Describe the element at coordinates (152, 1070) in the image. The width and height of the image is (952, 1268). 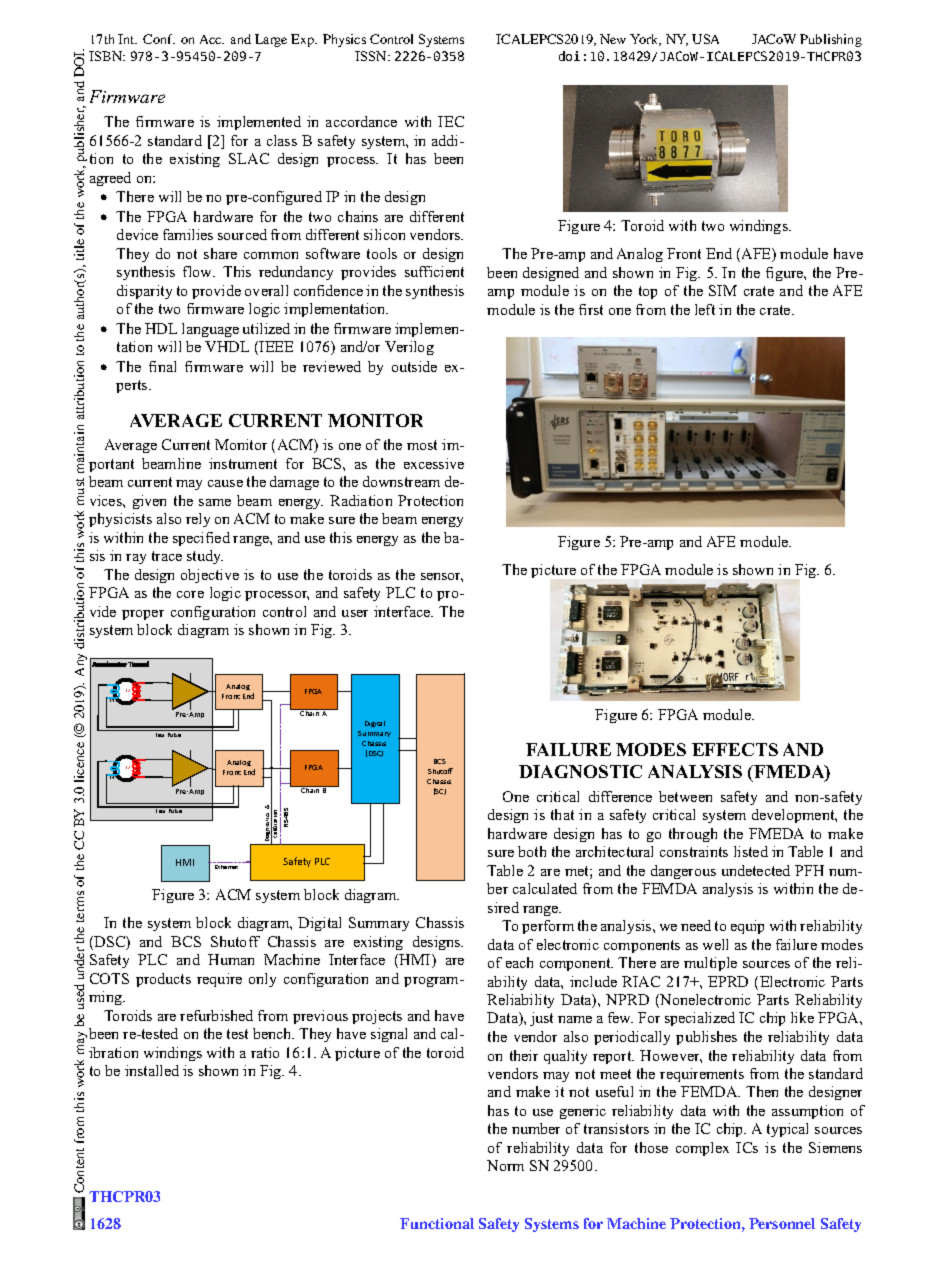
I see `installed` at that location.
